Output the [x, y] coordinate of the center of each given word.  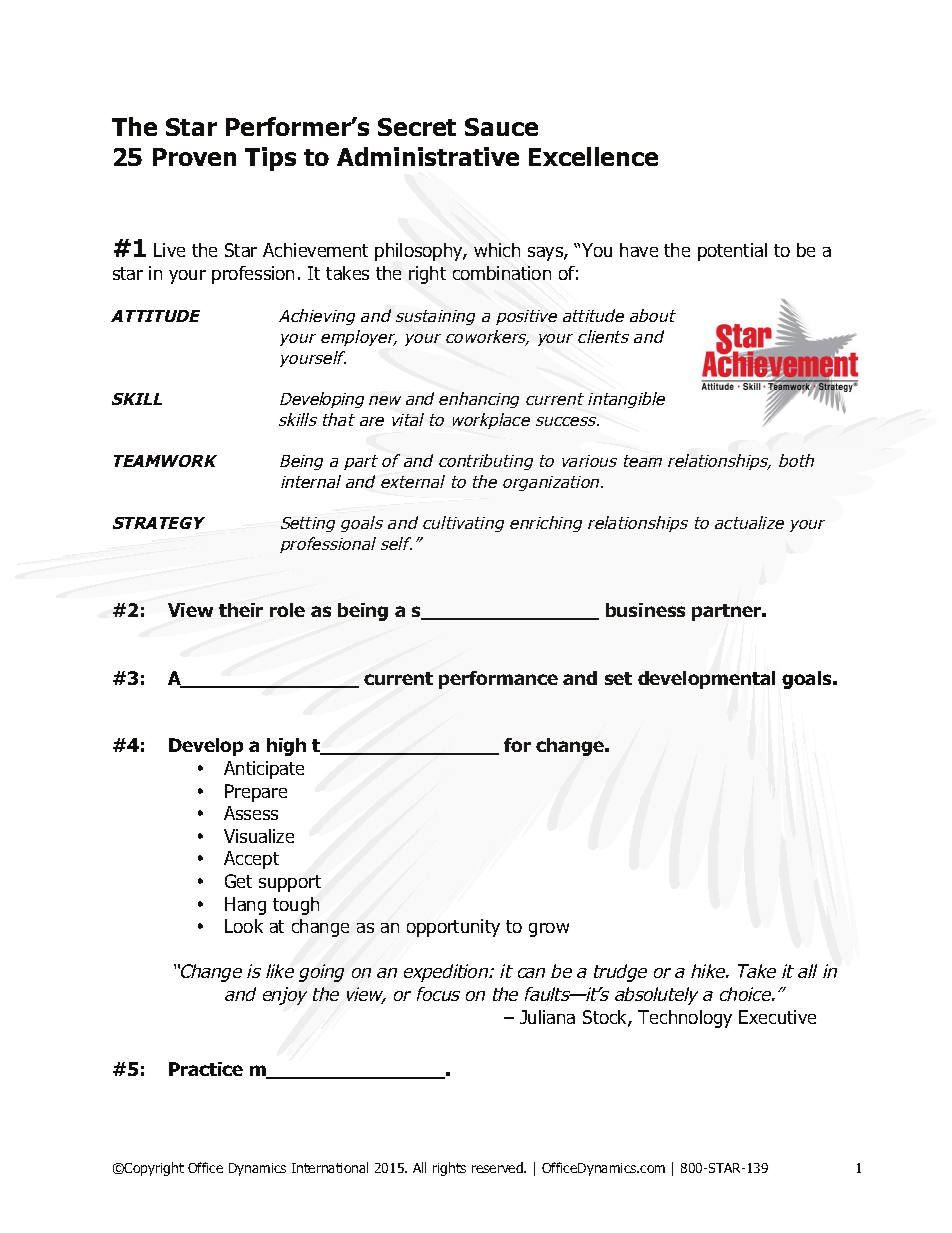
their [241, 610]
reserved [498, 1167]
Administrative [428, 156]
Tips [270, 159]
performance [498, 680]
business [645, 610]
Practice [206, 1069]
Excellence [593, 156]
